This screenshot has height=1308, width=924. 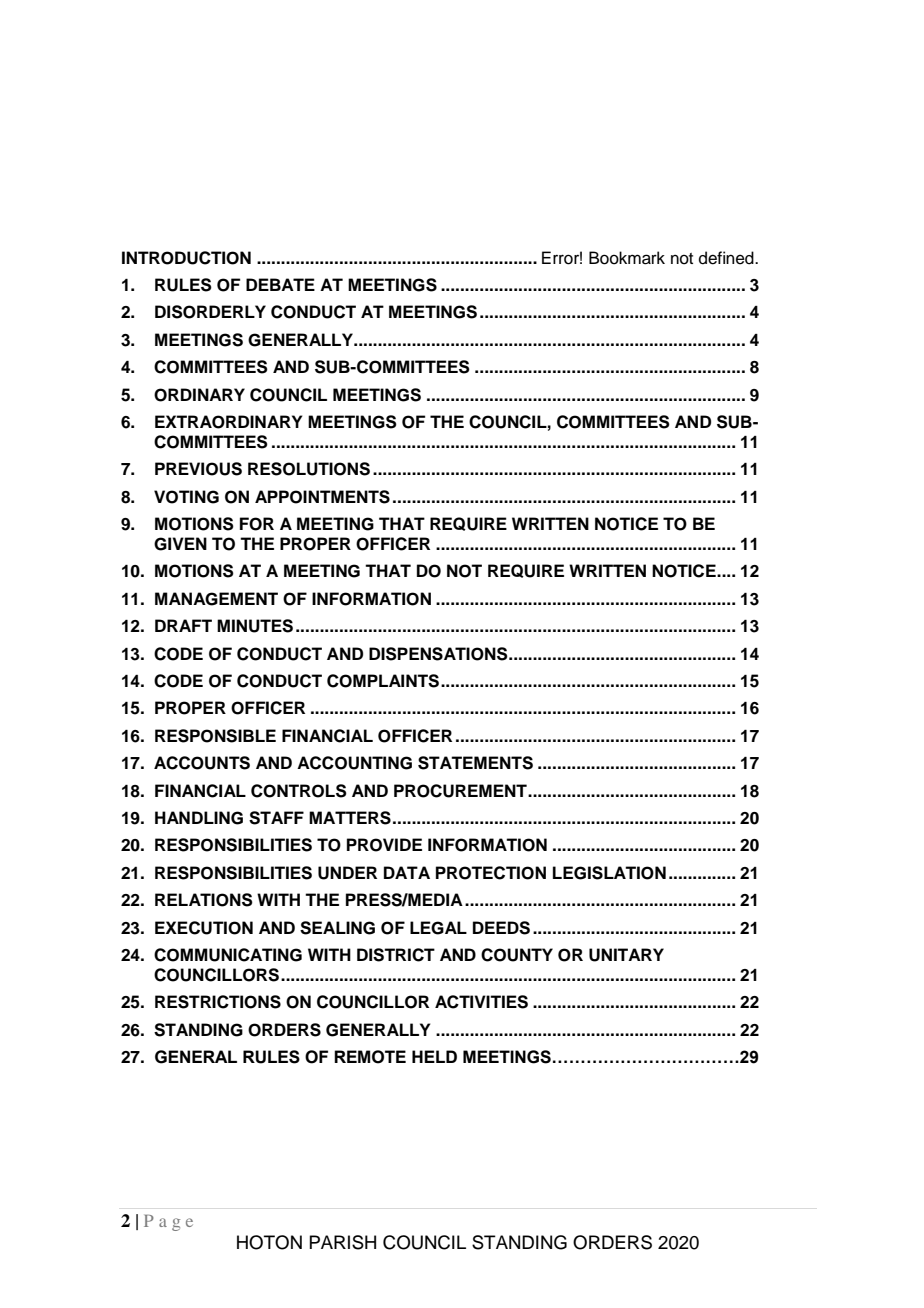 What do you see at coordinates (626, 955) in the screenshot?
I see `UNITARY` at bounding box center [626, 955].
